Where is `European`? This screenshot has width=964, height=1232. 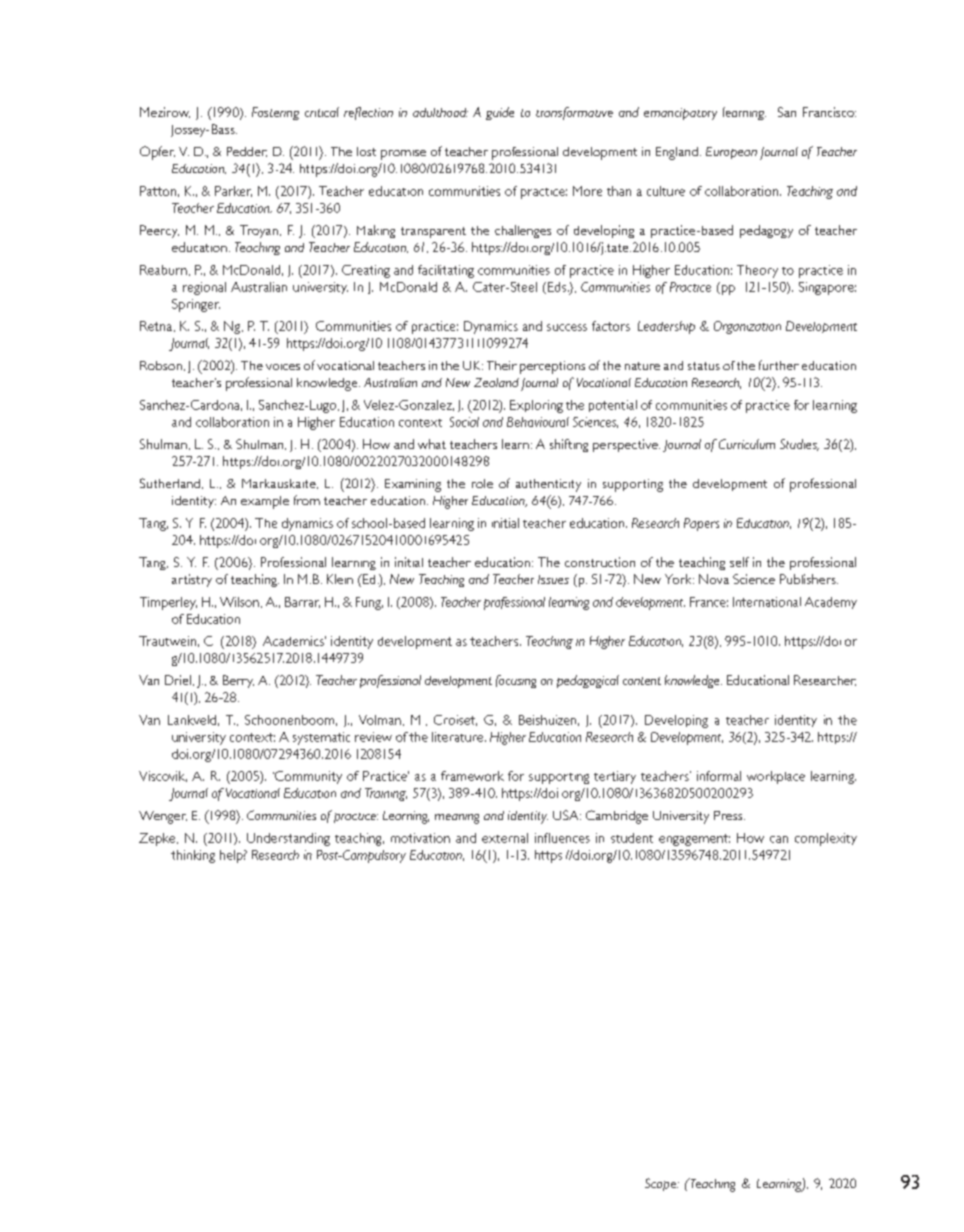
European is located at coordinates (731, 153).
